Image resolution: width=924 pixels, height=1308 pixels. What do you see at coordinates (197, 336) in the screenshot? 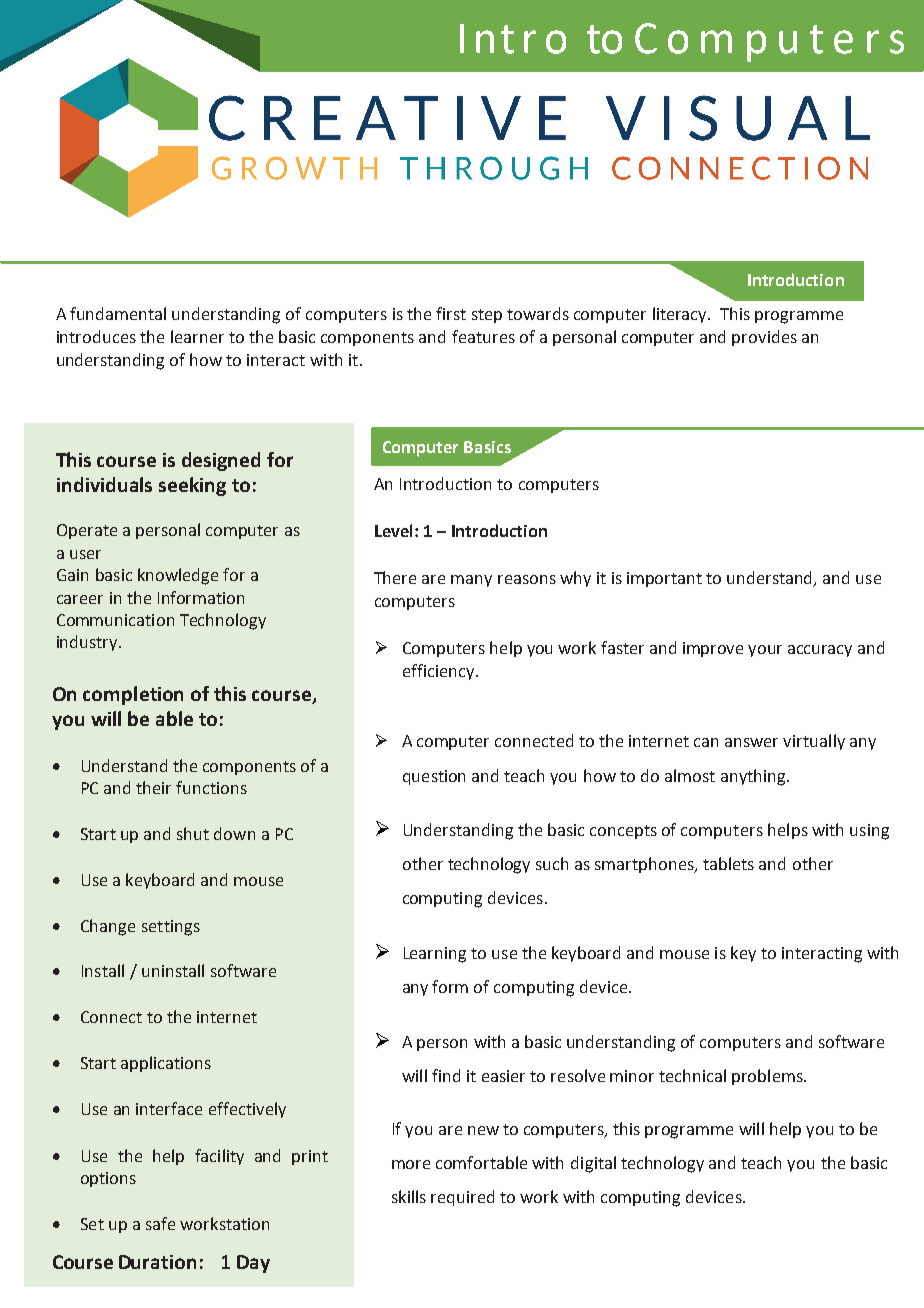
I see `learner` at bounding box center [197, 336].
